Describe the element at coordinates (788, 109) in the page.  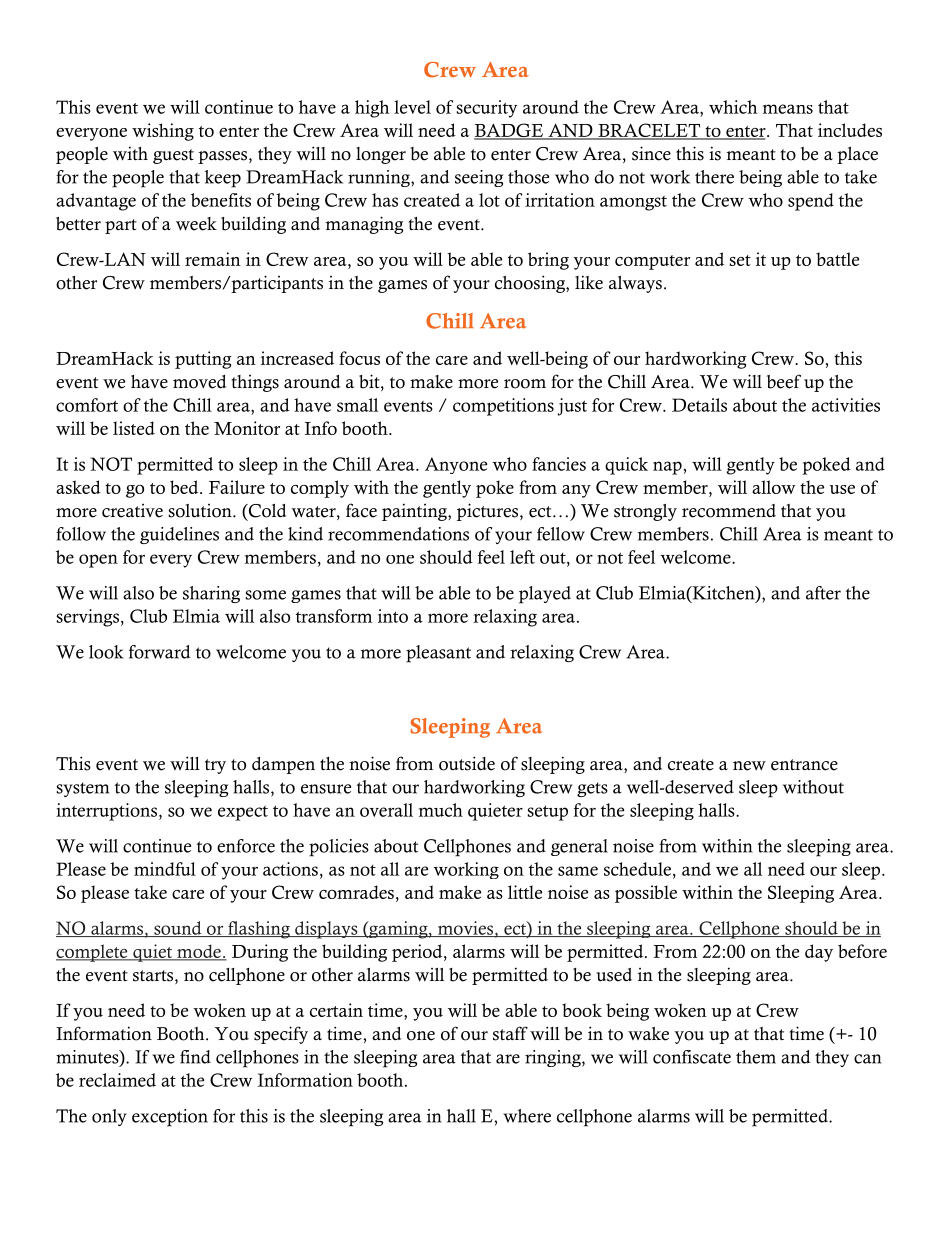
I see `means` at that location.
